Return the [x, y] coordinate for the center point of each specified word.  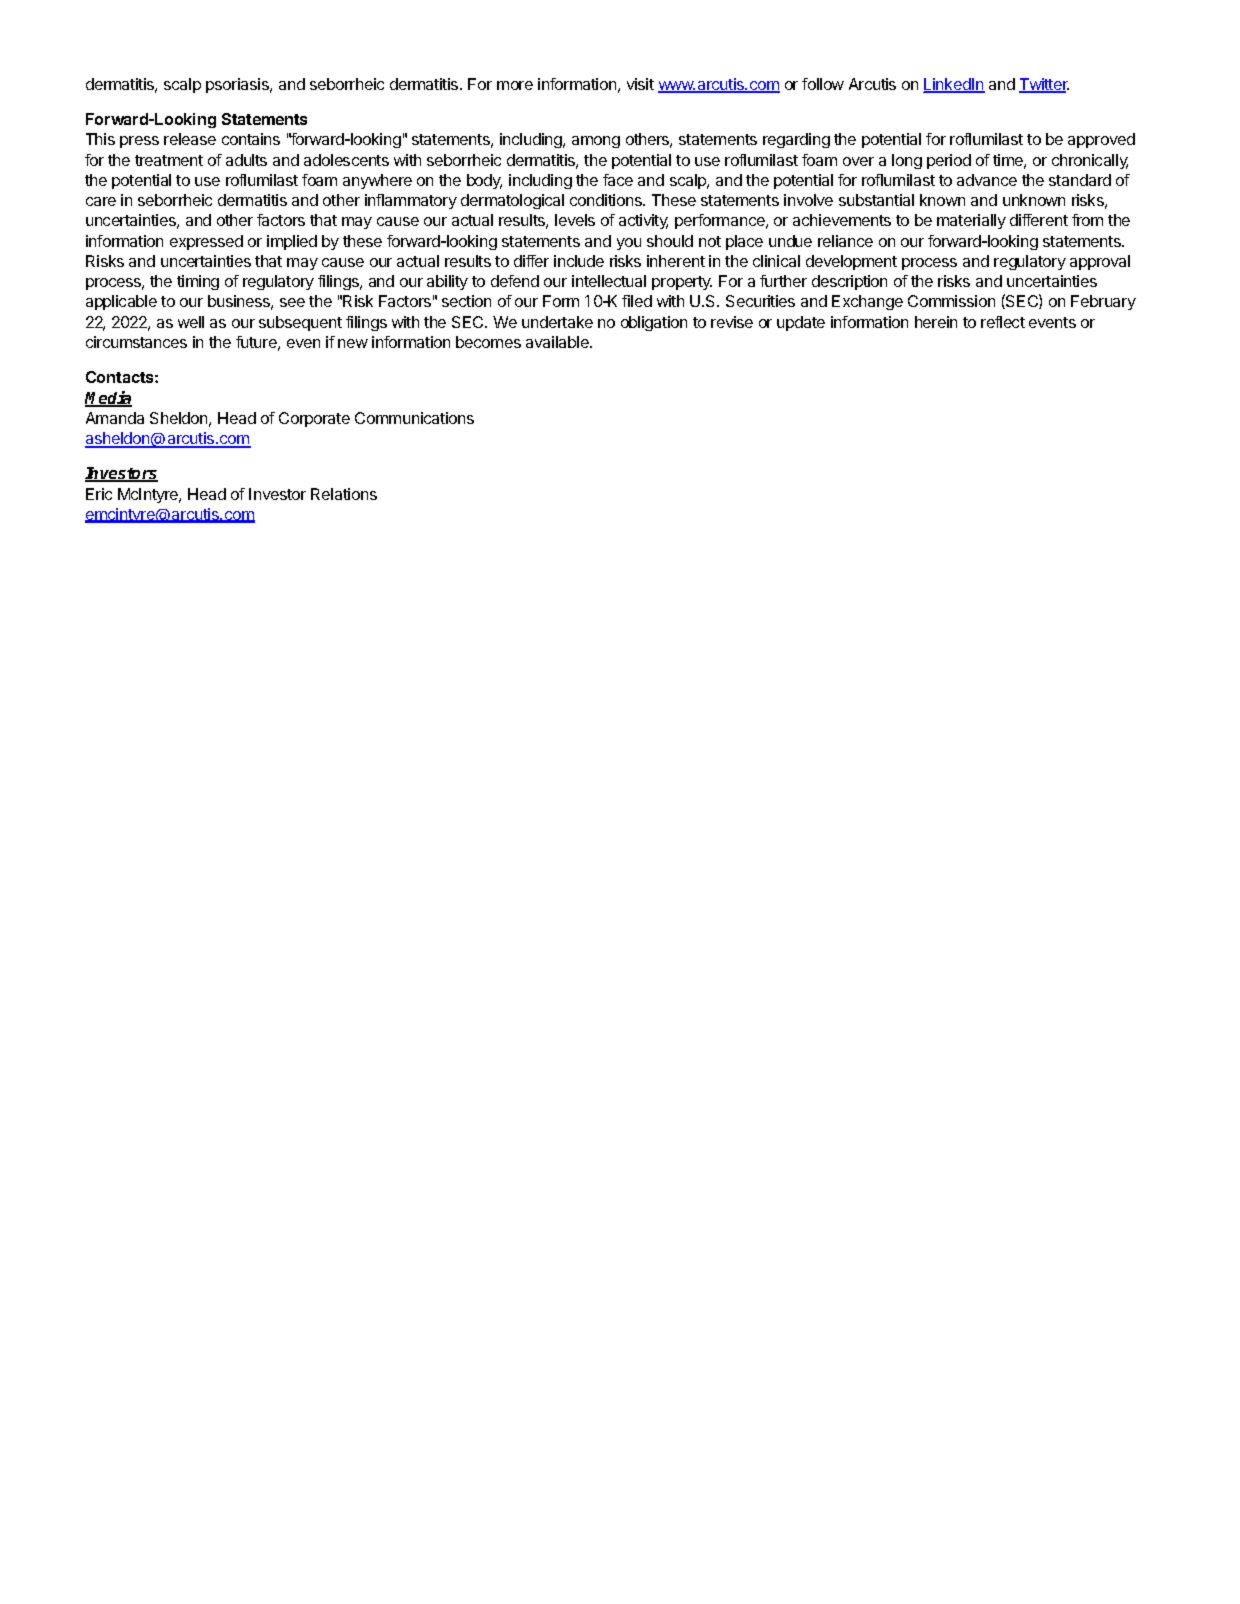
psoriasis [238, 85]
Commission [951, 301]
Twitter [1044, 85]
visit [640, 84]
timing [198, 282]
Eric [99, 494]
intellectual [609, 281]
